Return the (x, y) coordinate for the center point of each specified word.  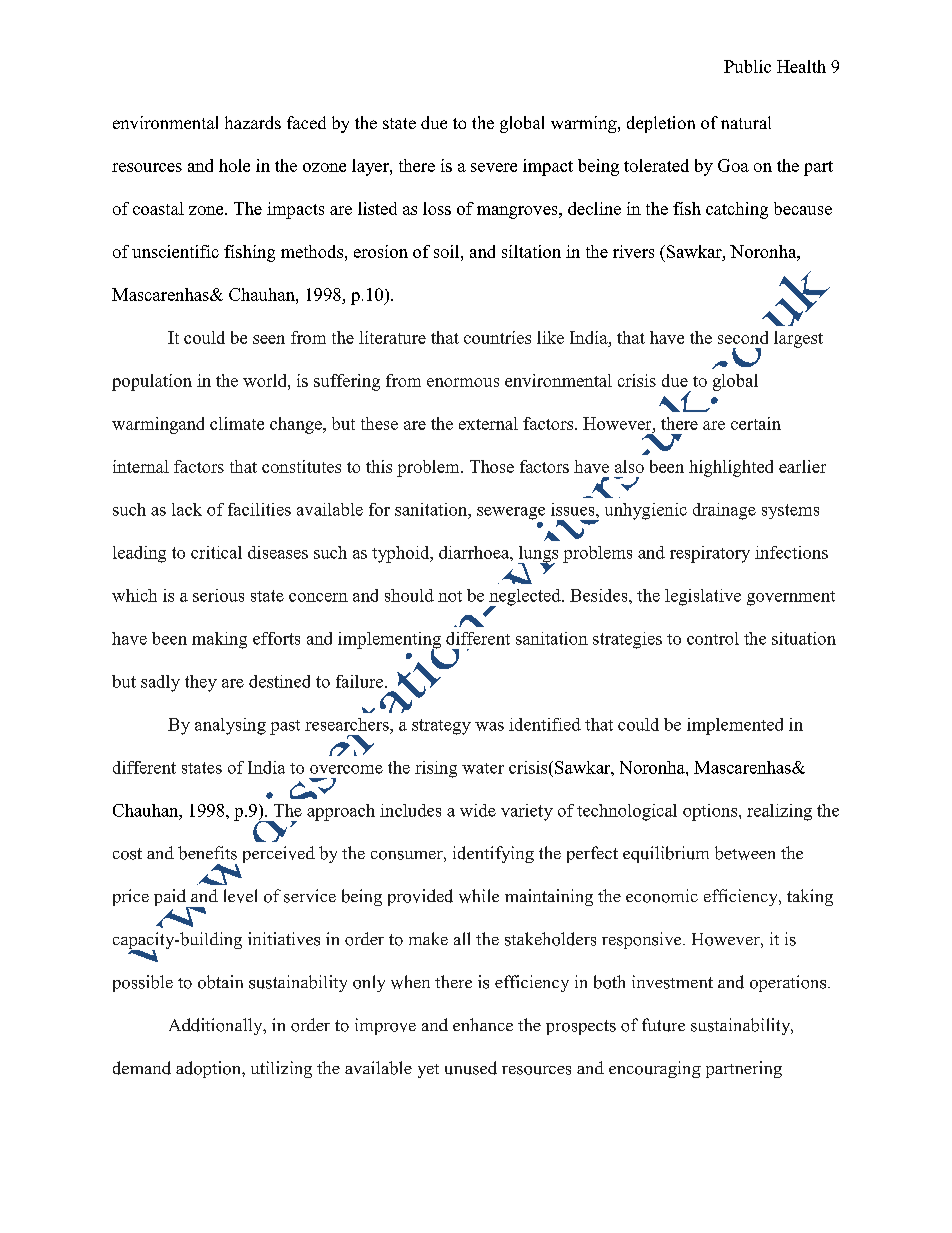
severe (494, 167)
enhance (483, 1024)
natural (746, 122)
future (663, 1025)
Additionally (217, 1026)
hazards (253, 122)
